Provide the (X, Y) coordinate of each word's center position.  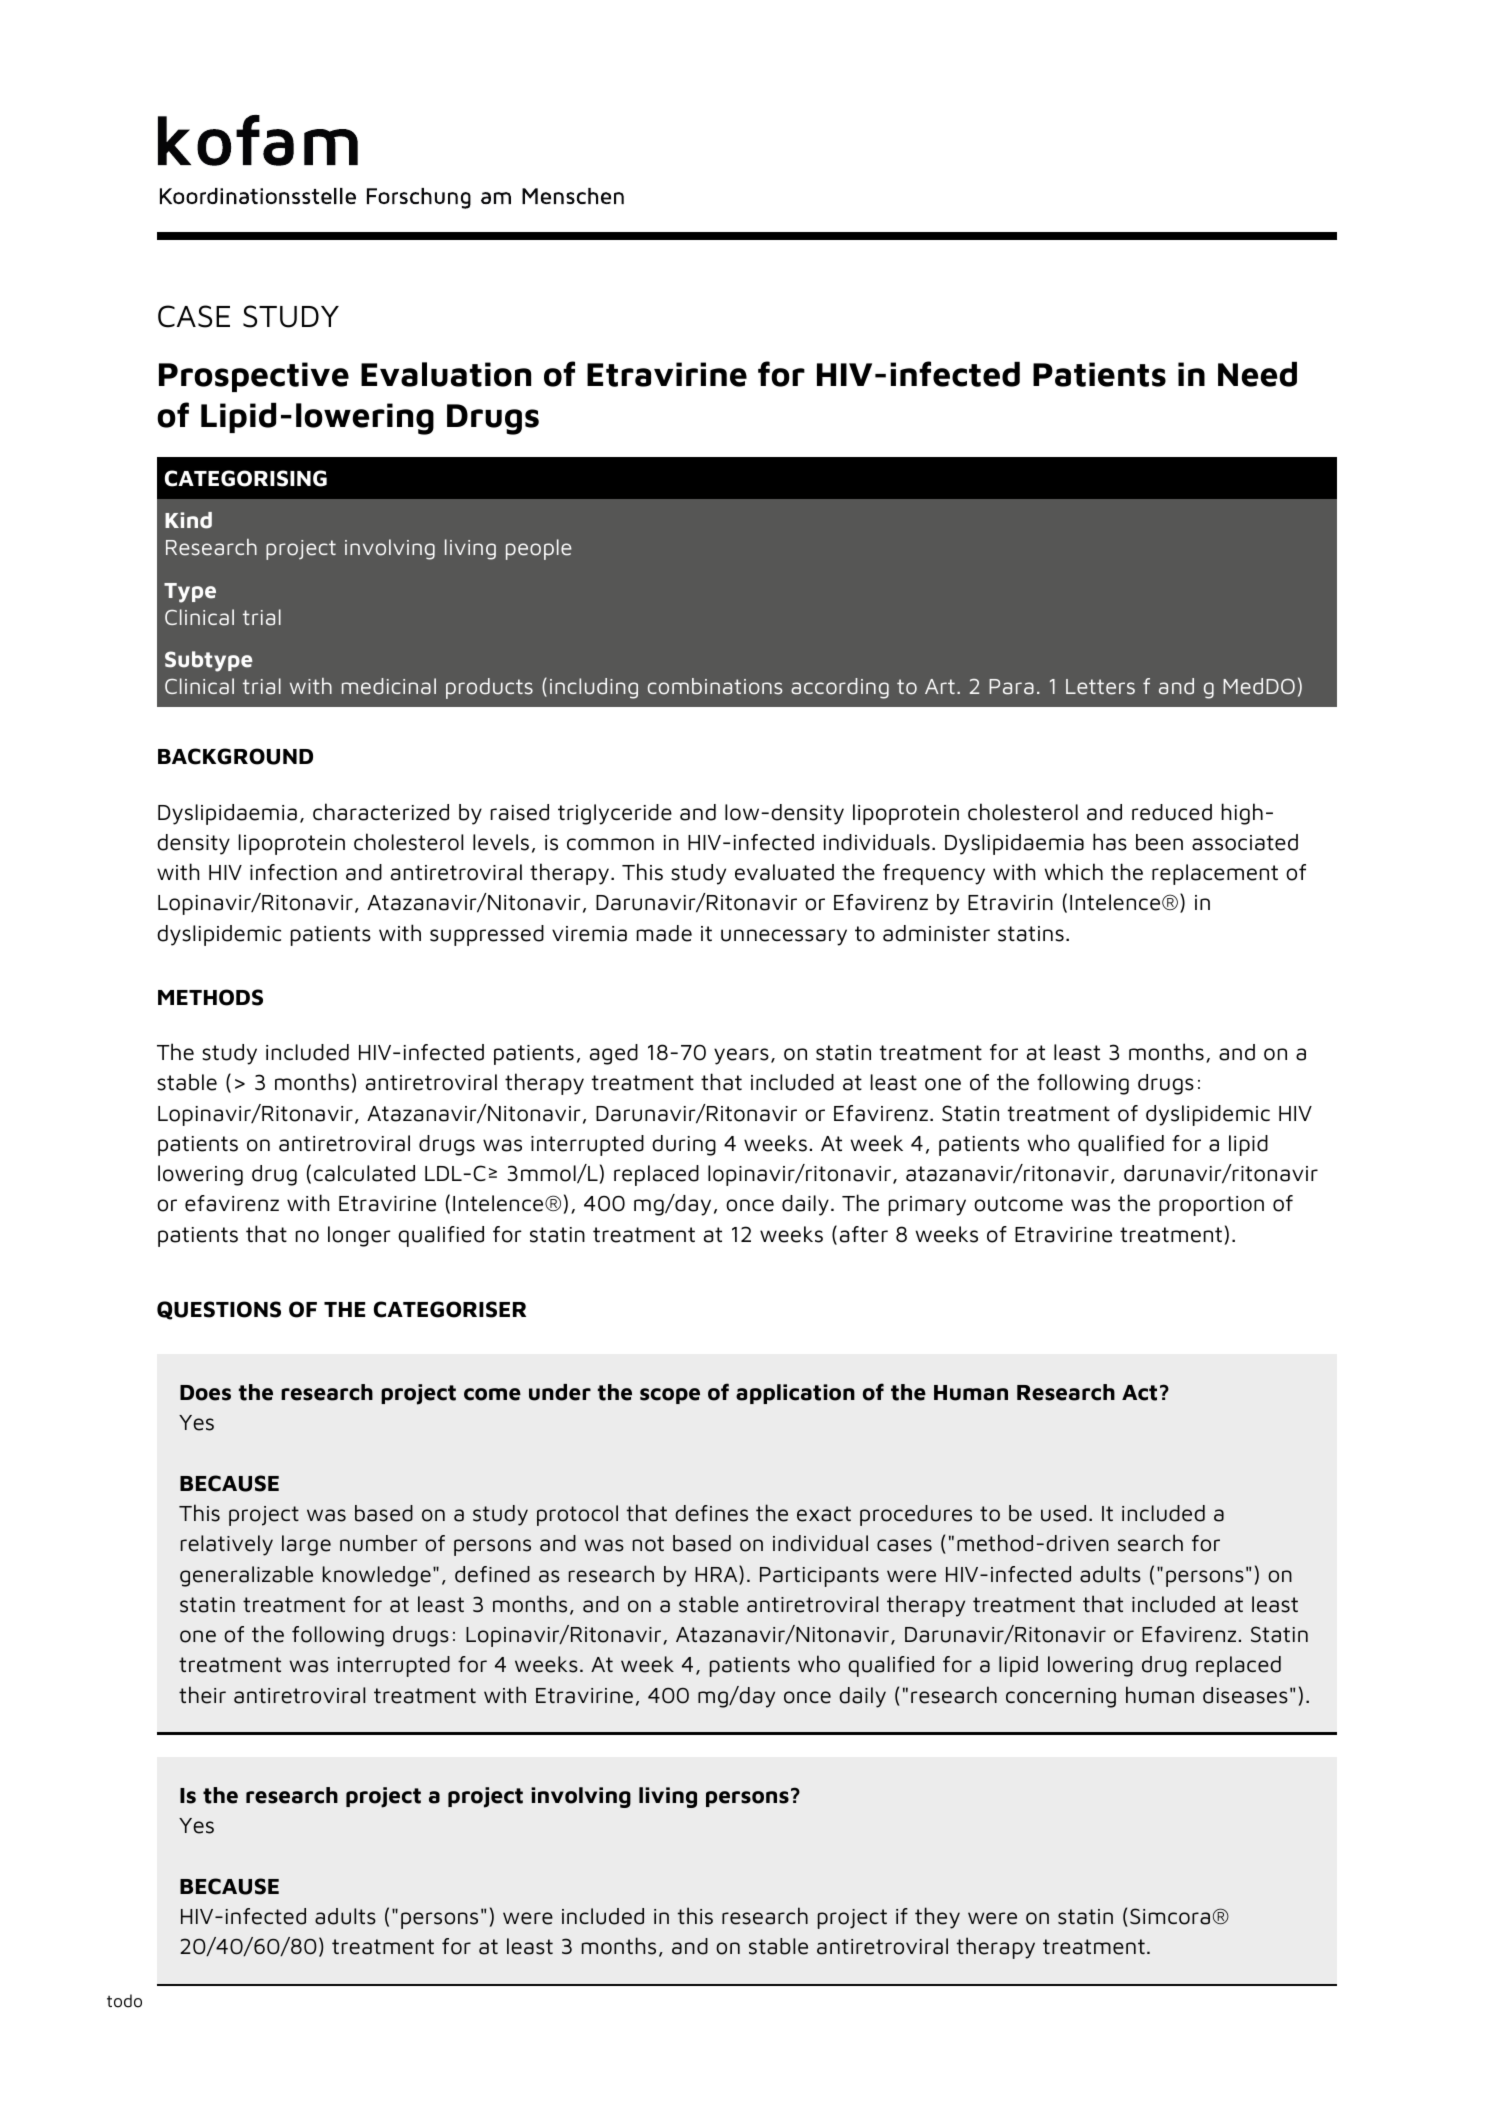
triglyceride (615, 814)
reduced (1172, 812)
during (684, 1145)
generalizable (246, 1576)
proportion (1211, 1206)
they (937, 1918)
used (1063, 1513)
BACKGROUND (235, 756)
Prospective (254, 377)
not (648, 1544)
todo (124, 2001)
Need (1257, 374)
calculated (364, 1173)
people (539, 549)
